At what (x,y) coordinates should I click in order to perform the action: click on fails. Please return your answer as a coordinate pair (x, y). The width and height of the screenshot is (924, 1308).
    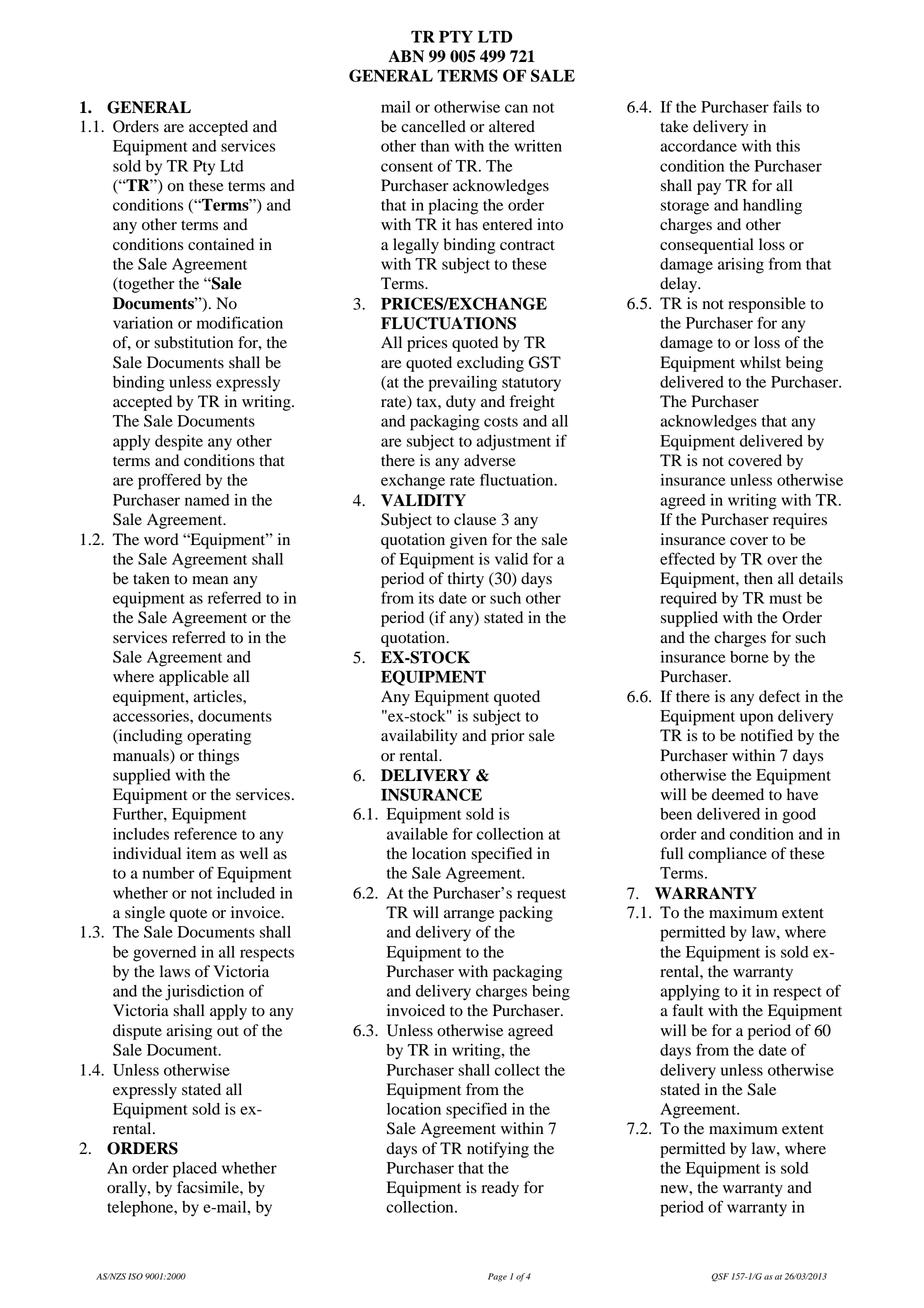
    Looking at the image, I should click on (787, 106).
